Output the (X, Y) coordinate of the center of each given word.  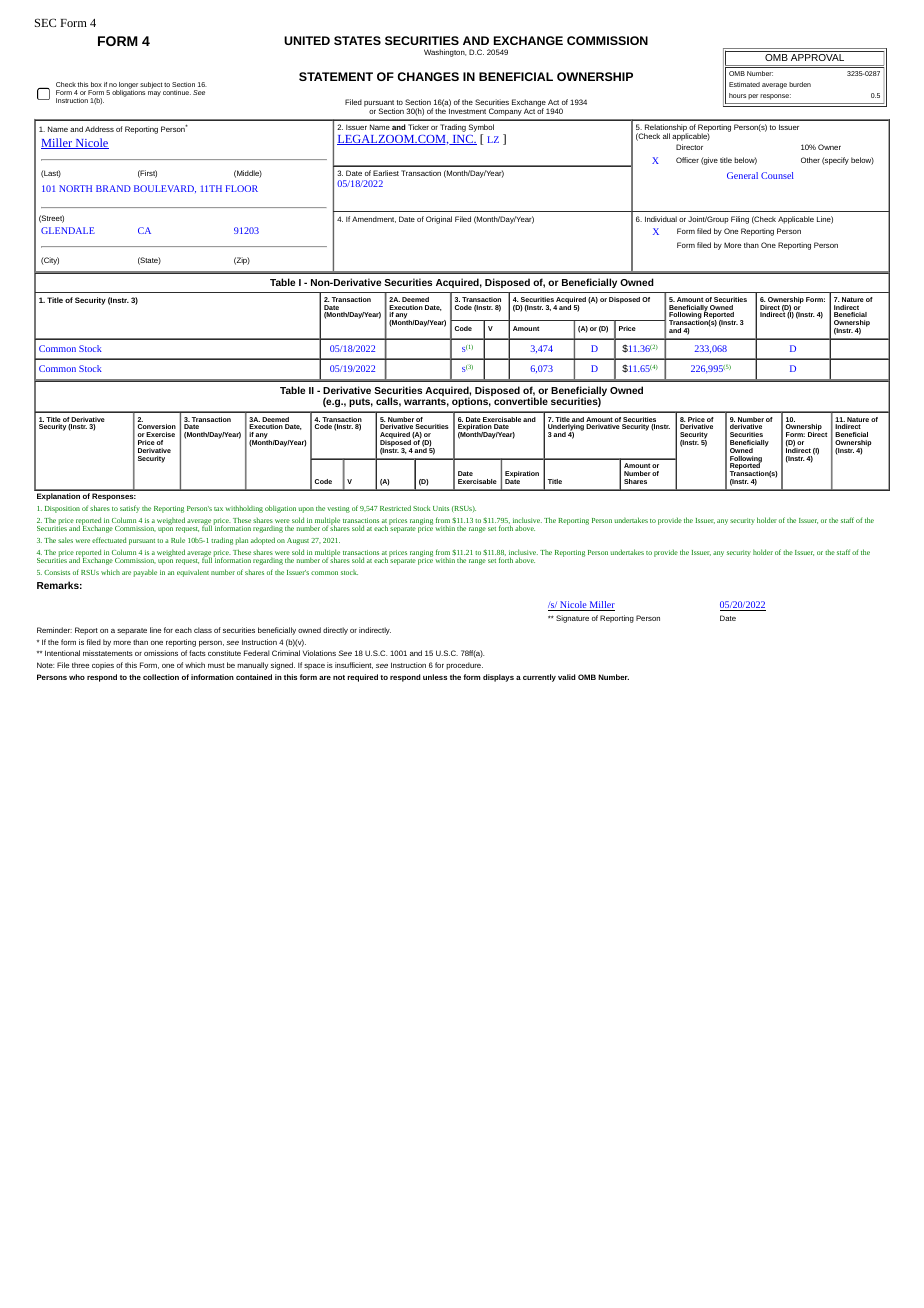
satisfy (130, 509)
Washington (445, 53)
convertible (521, 401)
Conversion (157, 426)
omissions (161, 653)
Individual (661, 219)
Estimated (744, 84)
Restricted (395, 508)
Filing (740, 220)
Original (439, 220)
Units (441, 508)
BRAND (113, 188)
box (96, 84)
